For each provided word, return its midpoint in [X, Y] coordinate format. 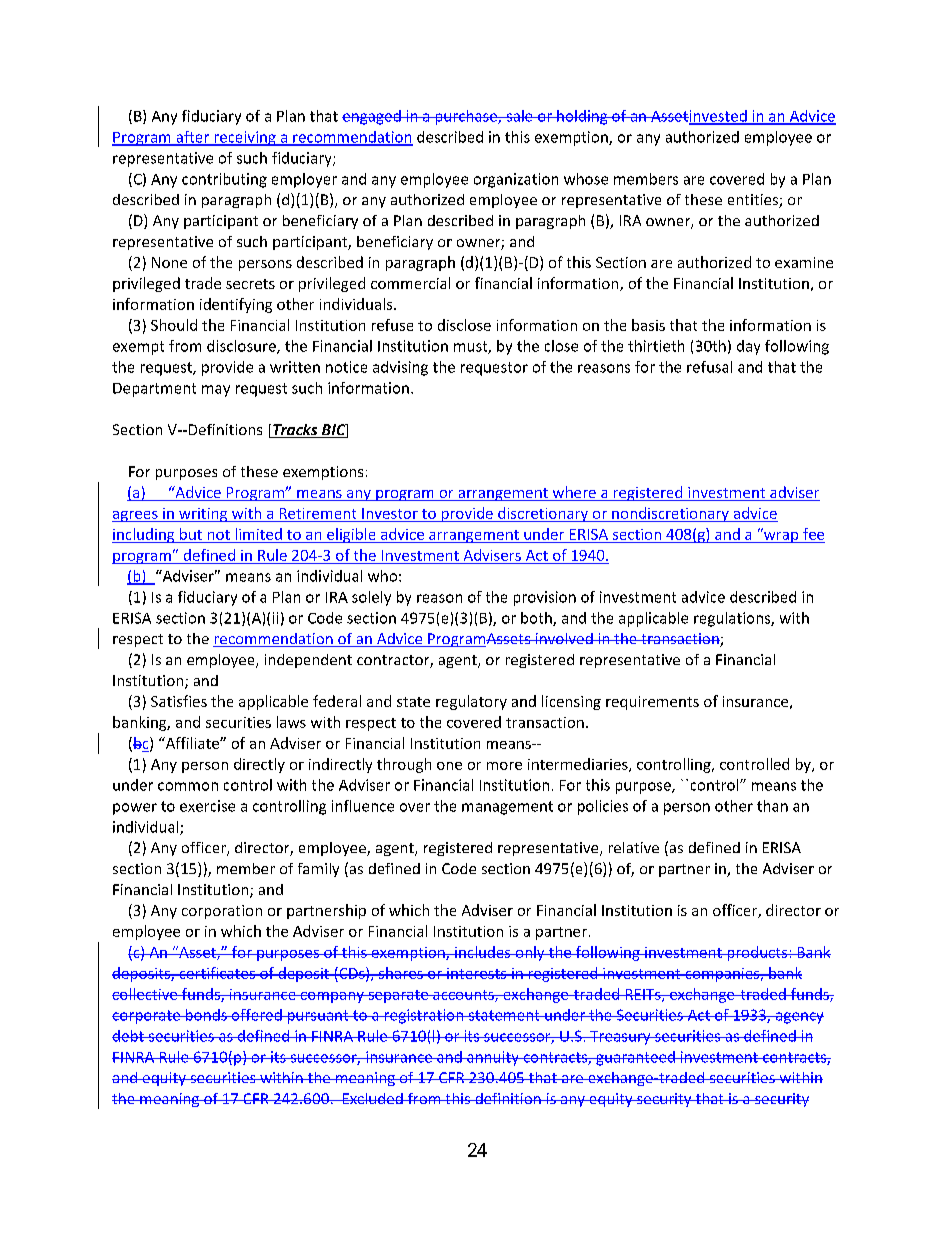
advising [400, 368]
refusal [709, 367]
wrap [781, 536]
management [507, 808]
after [193, 138]
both [537, 619]
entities [754, 201]
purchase [466, 117]
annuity [493, 1058]
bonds [206, 1015]
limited [259, 534]
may [216, 391]
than [772, 806]
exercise [207, 806]
